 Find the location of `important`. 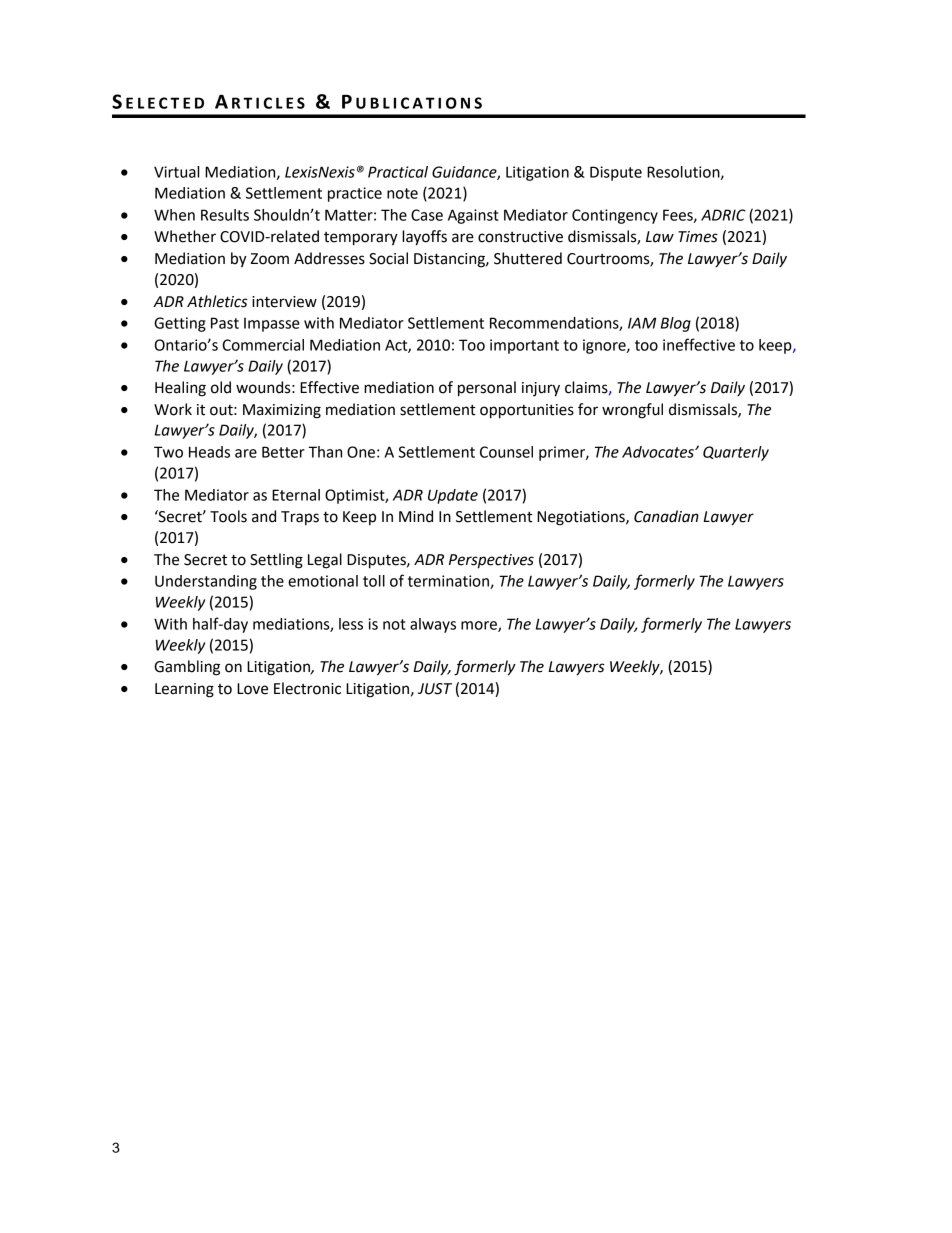

important is located at coordinates (524, 346).
